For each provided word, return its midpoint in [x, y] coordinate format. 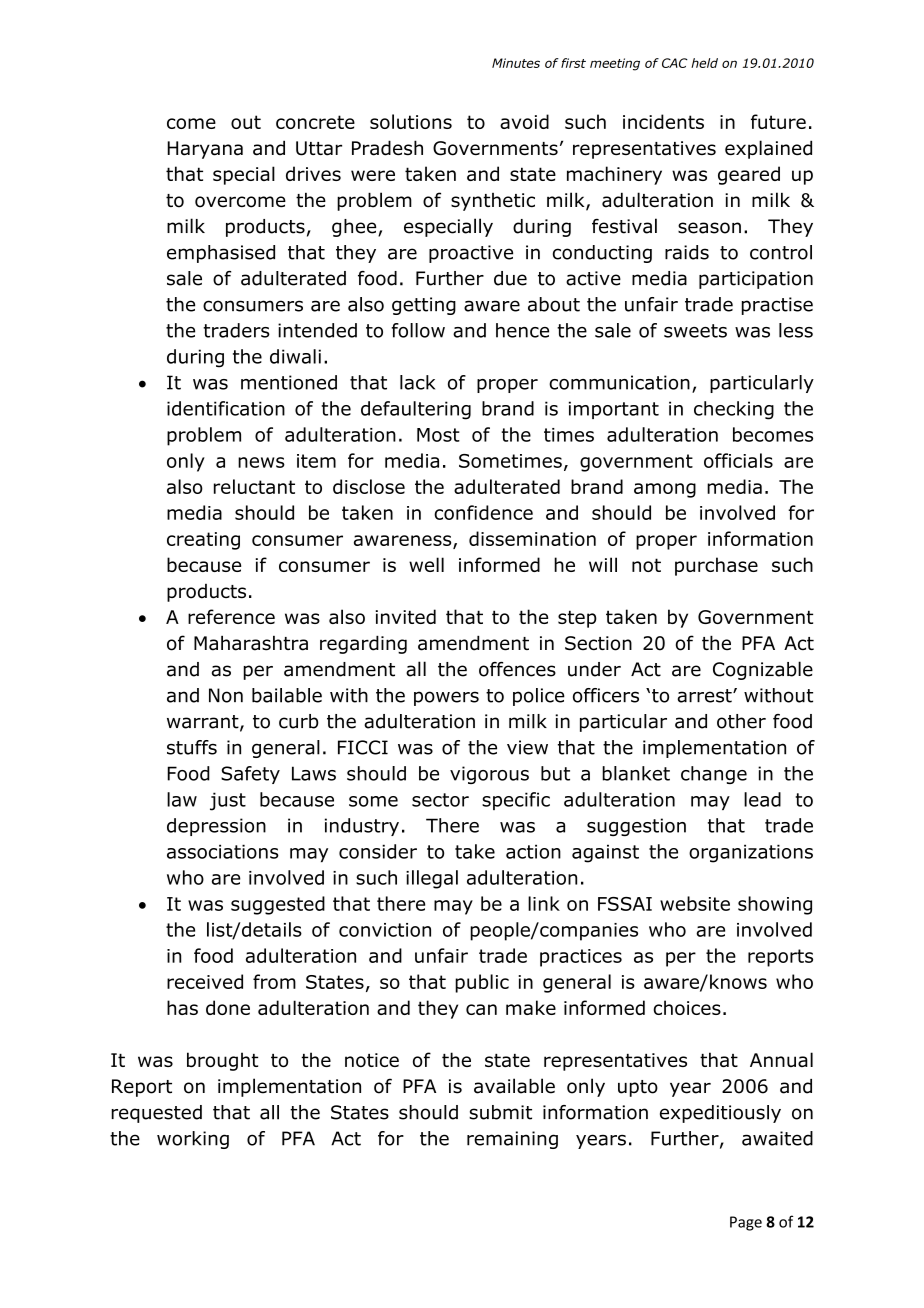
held [704, 63]
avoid [524, 121]
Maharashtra [251, 643]
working [193, 1140]
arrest [705, 696]
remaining [512, 1140]
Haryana [205, 150]
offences [517, 669]
